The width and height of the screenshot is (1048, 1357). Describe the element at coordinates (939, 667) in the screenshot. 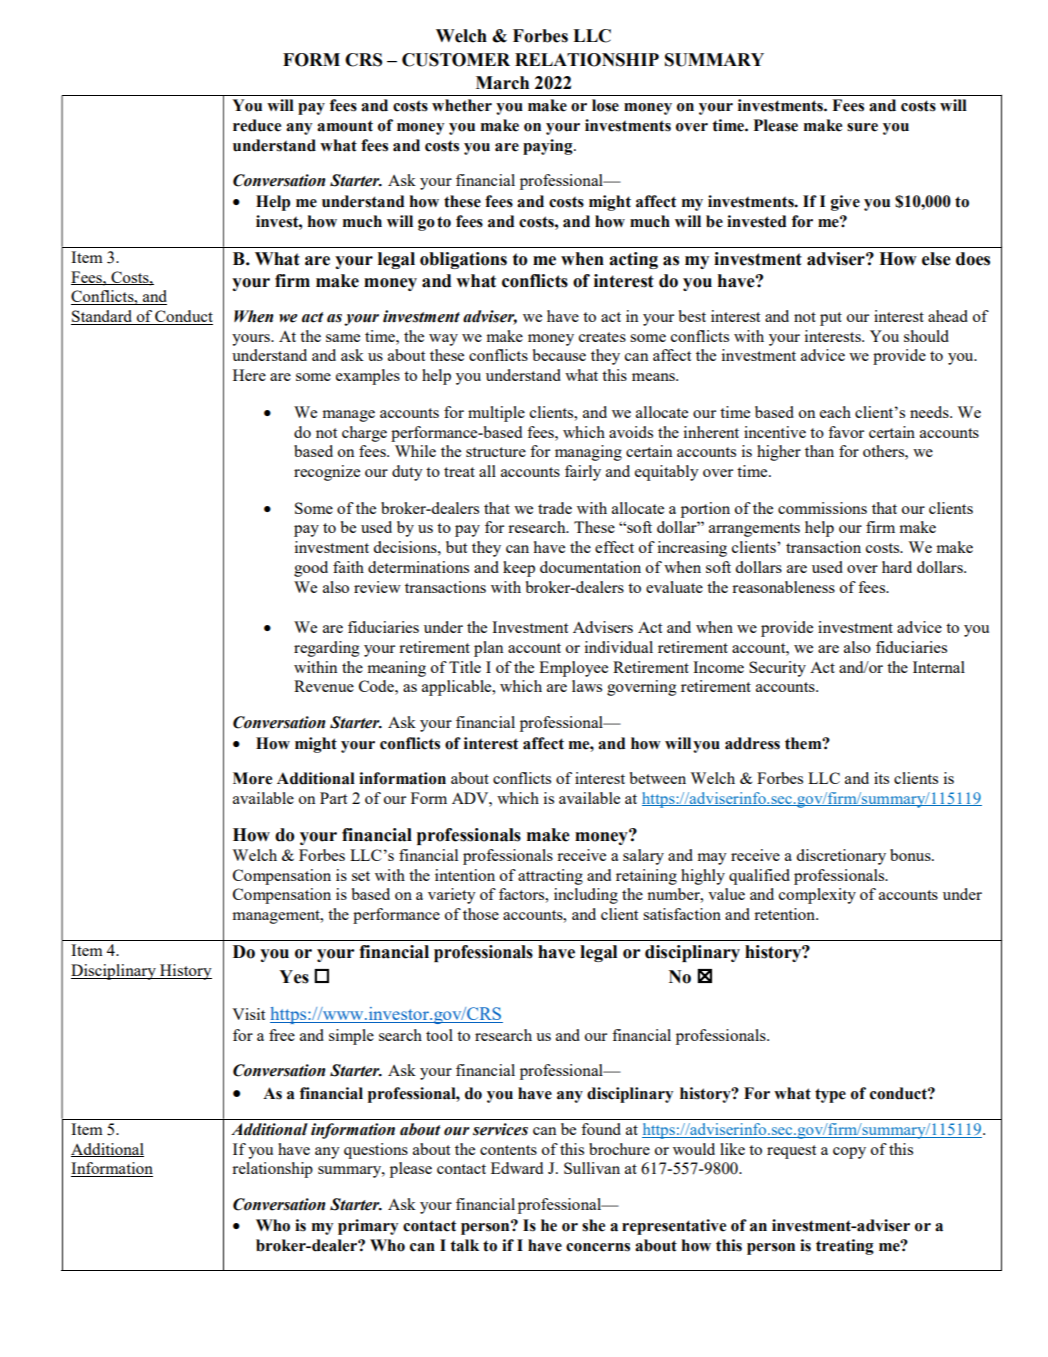

I see `Internal` at that location.
